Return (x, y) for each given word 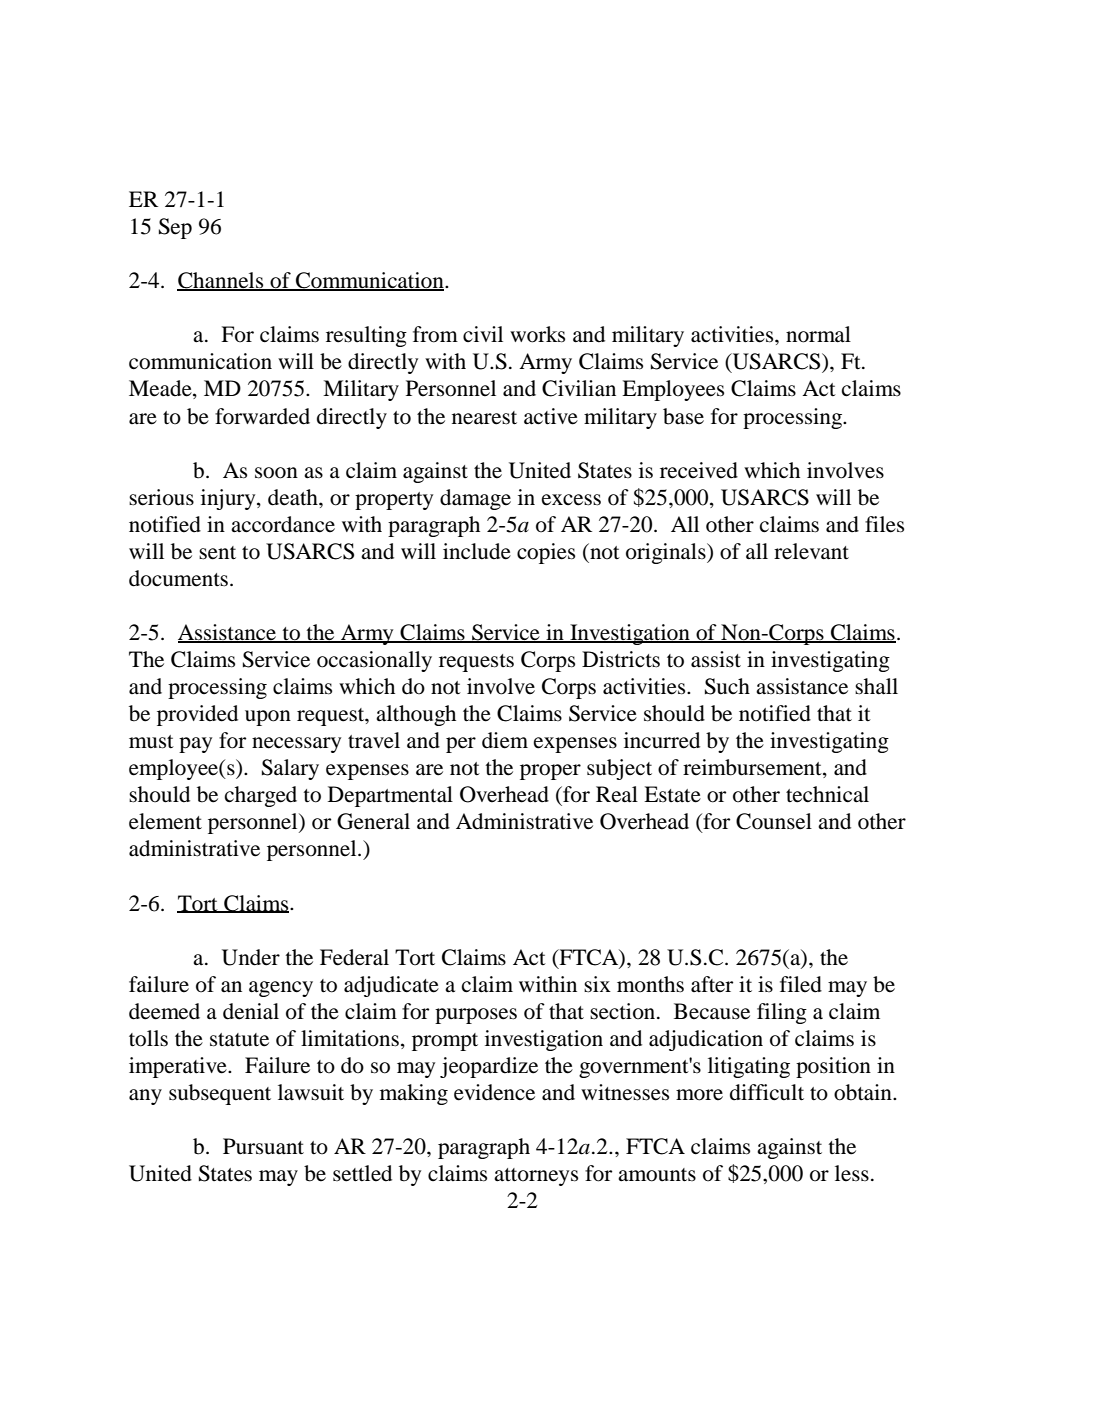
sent (217, 553)
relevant (811, 551)
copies (546, 553)
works (537, 334)
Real (617, 794)
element (165, 821)
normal (818, 334)
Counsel (774, 821)
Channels (221, 281)
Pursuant (263, 1146)
